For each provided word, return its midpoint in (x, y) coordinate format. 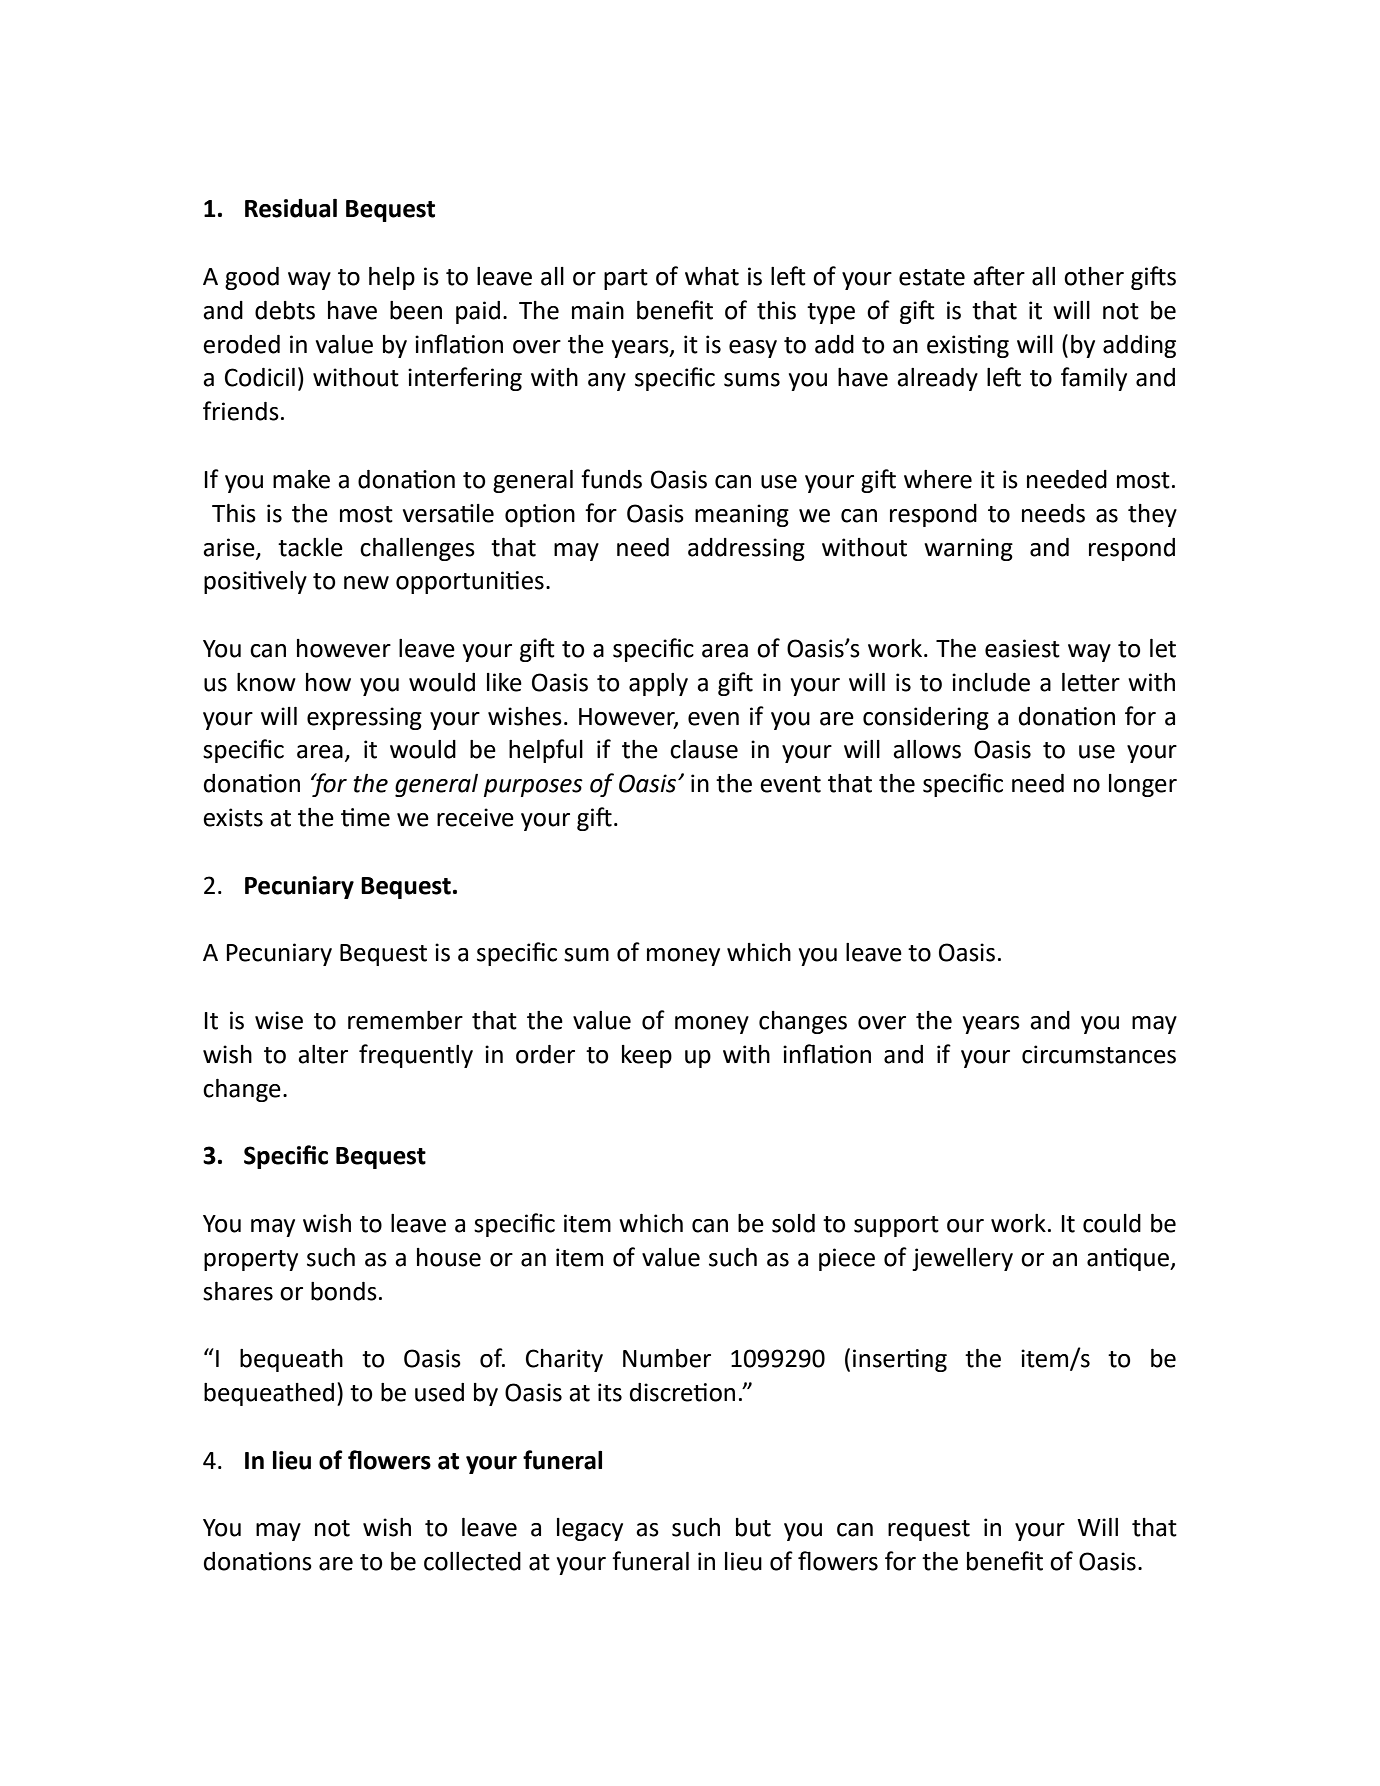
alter (323, 1054)
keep (647, 1056)
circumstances (1099, 1054)
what (712, 276)
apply (658, 684)
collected (472, 1561)
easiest (1022, 648)
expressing (364, 718)
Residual (291, 208)
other (1094, 276)
